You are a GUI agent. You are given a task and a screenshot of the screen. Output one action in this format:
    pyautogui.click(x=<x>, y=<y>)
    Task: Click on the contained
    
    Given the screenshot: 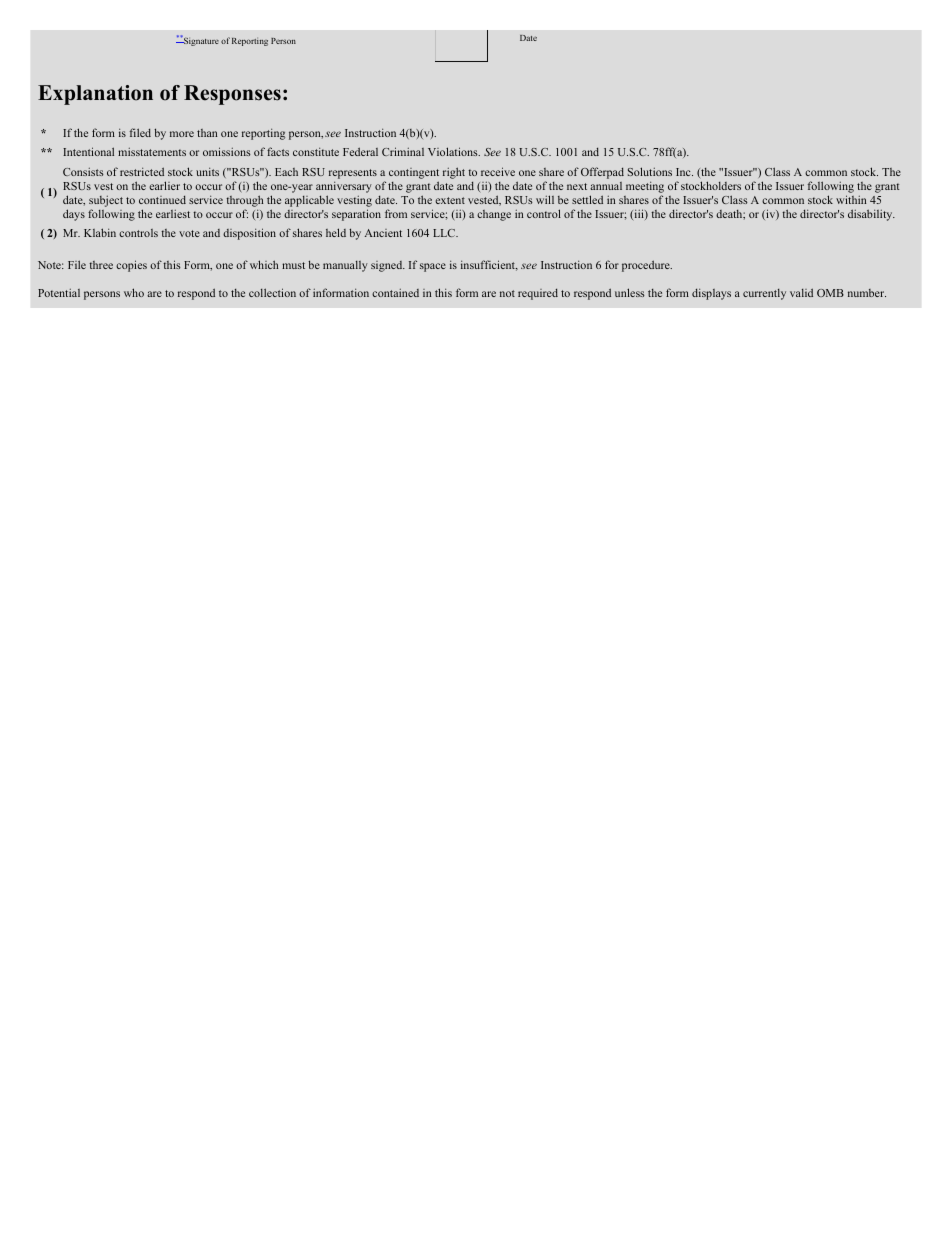 What is the action you would take?
    pyautogui.click(x=395, y=293)
